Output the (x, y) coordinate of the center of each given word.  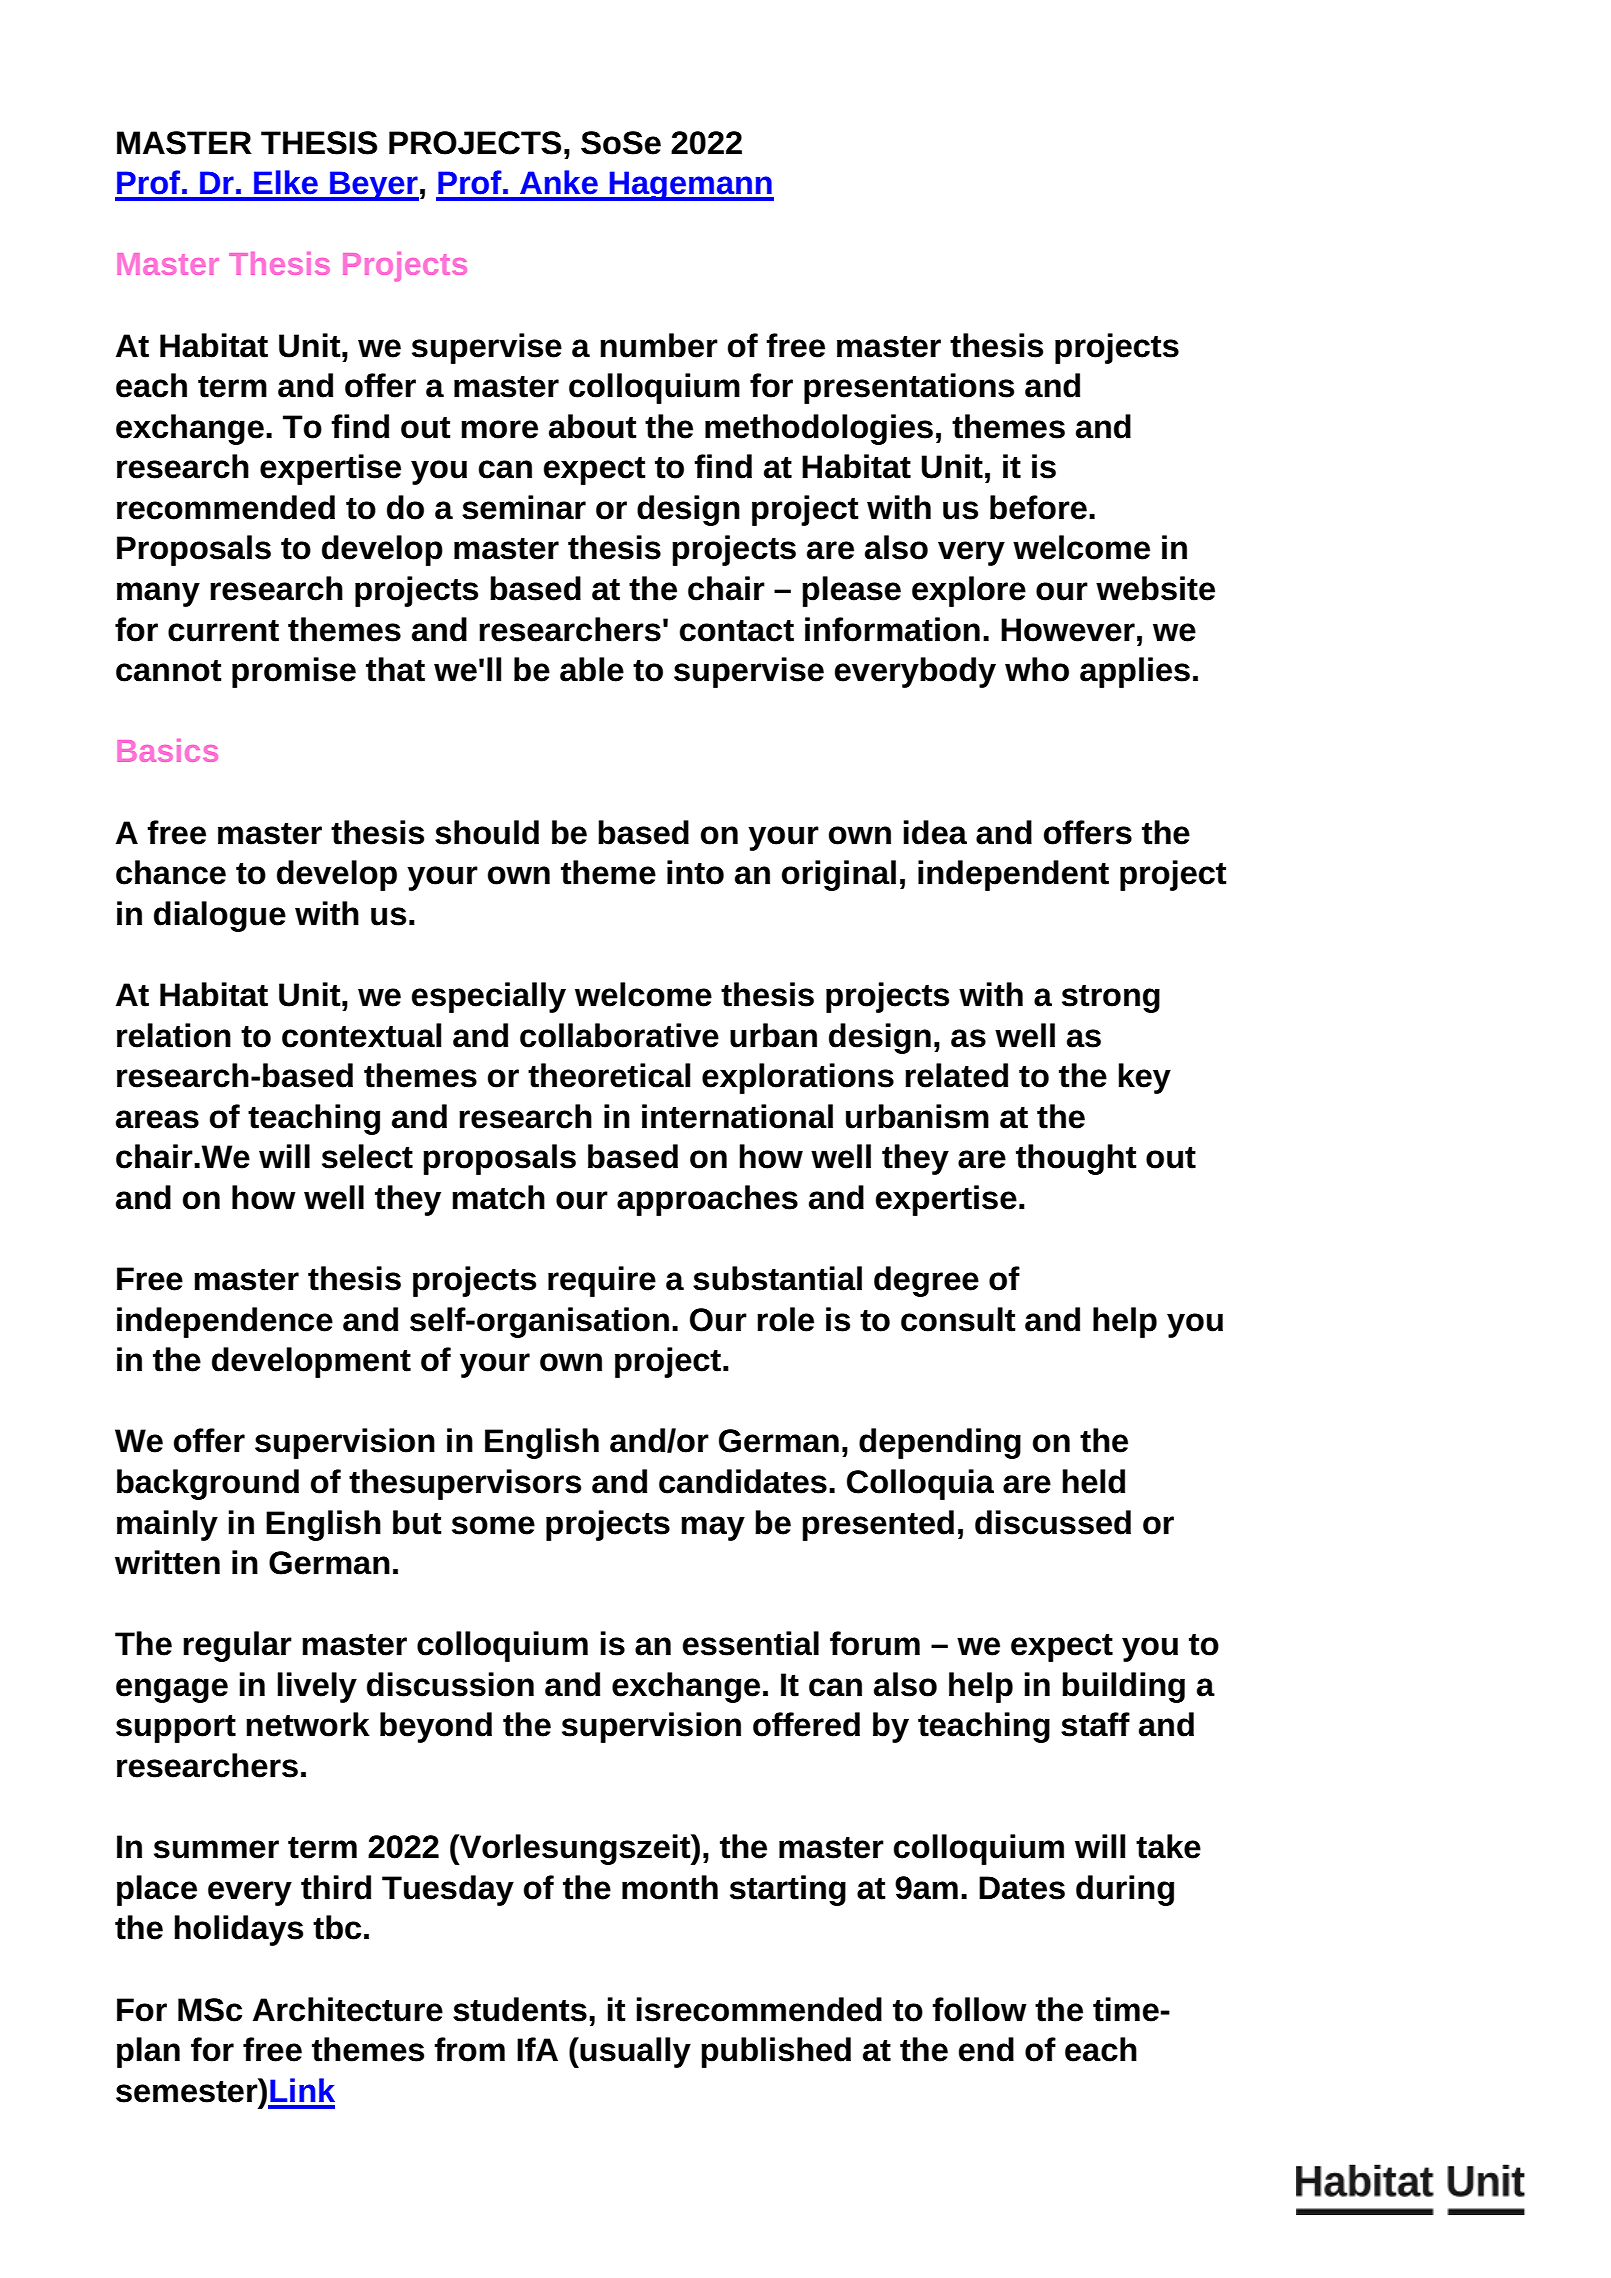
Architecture (348, 2009)
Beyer (373, 186)
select (367, 1156)
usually (634, 2052)
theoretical (609, 1075)
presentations (909, 388)
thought (1076, 1159)
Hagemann (690, 186)
